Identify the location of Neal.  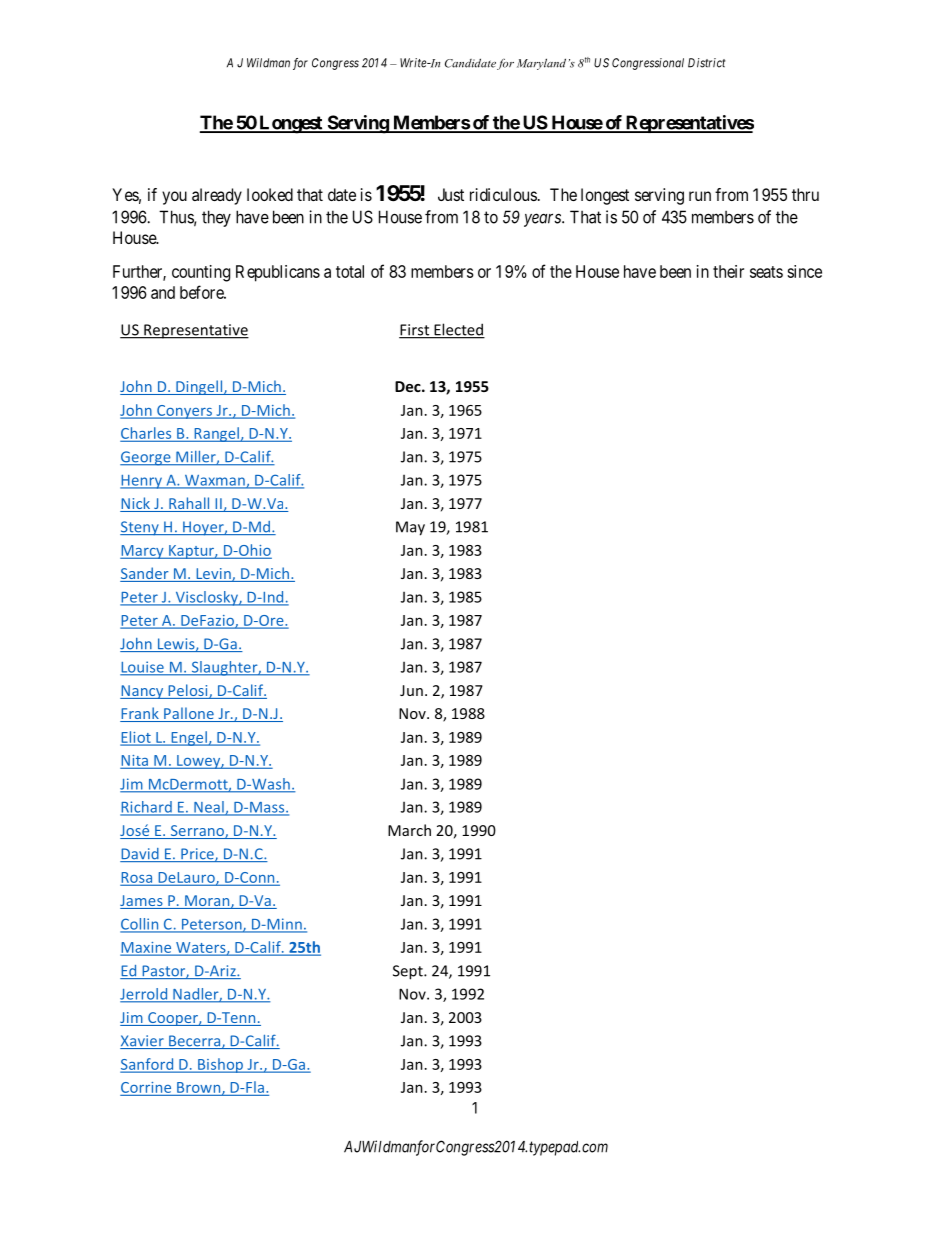
(209, 808).
